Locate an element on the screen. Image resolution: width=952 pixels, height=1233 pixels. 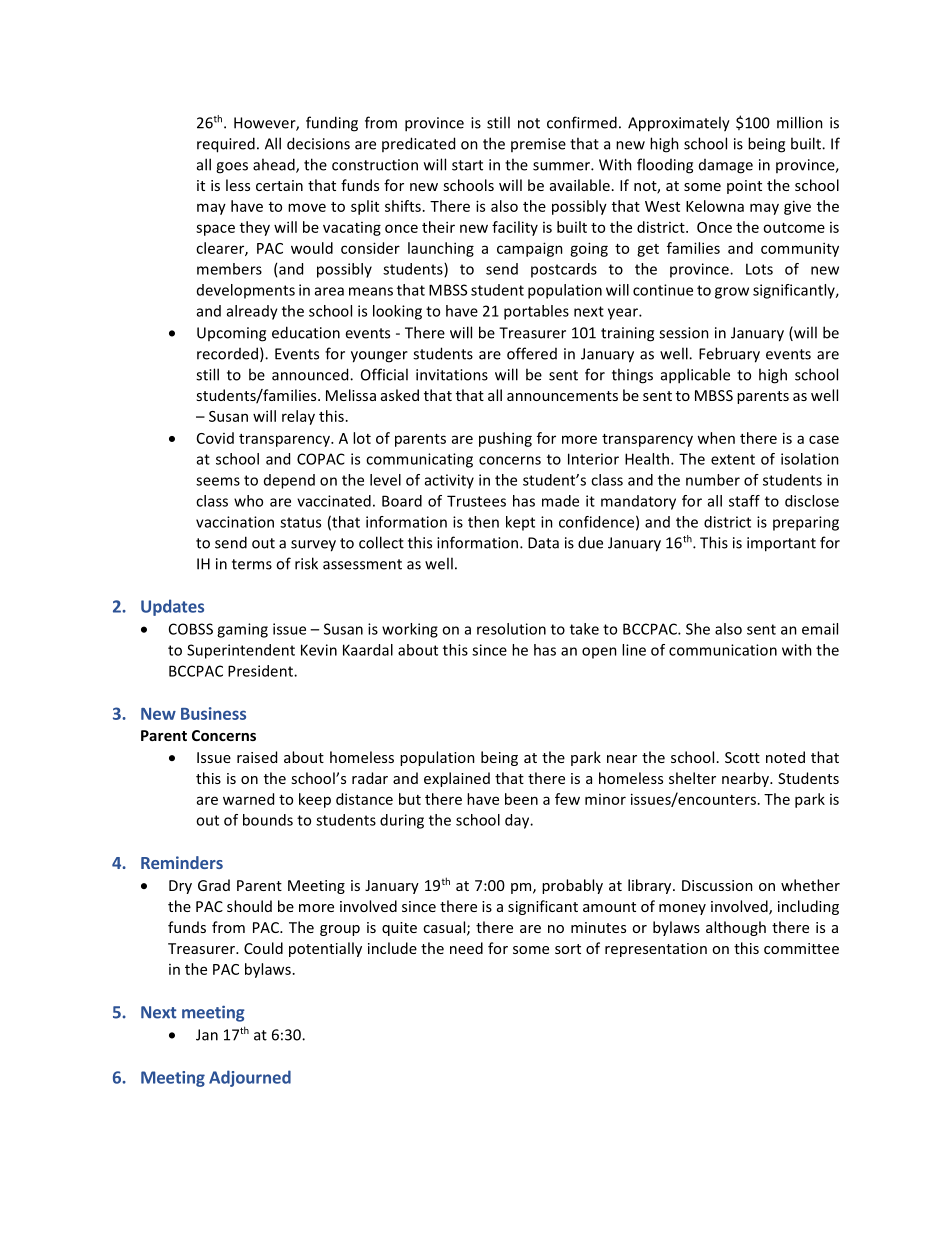
resolution is located at coordinates (511, 629).
